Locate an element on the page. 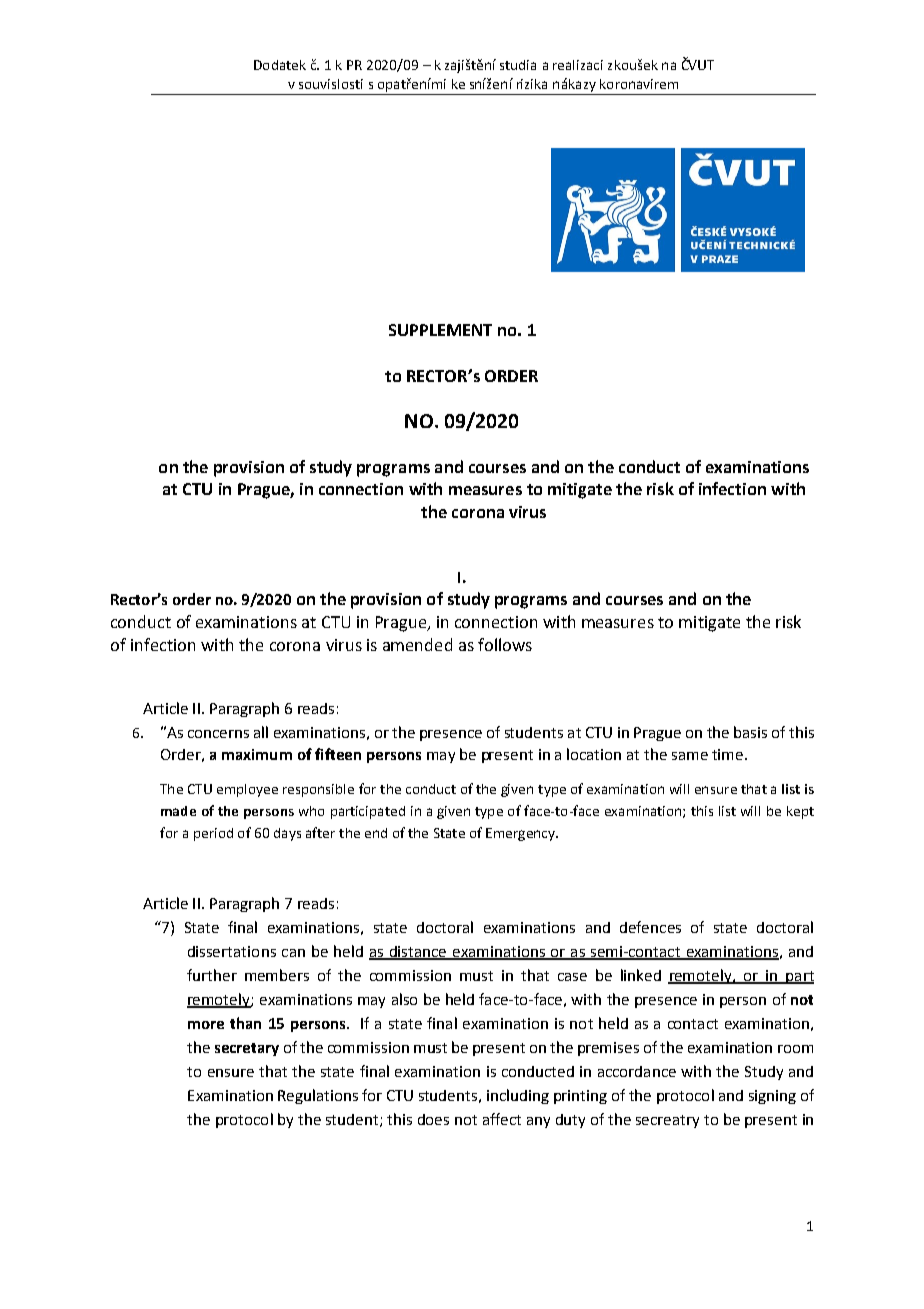  SUPPLEMENT is located at coordinates (440, 330).
